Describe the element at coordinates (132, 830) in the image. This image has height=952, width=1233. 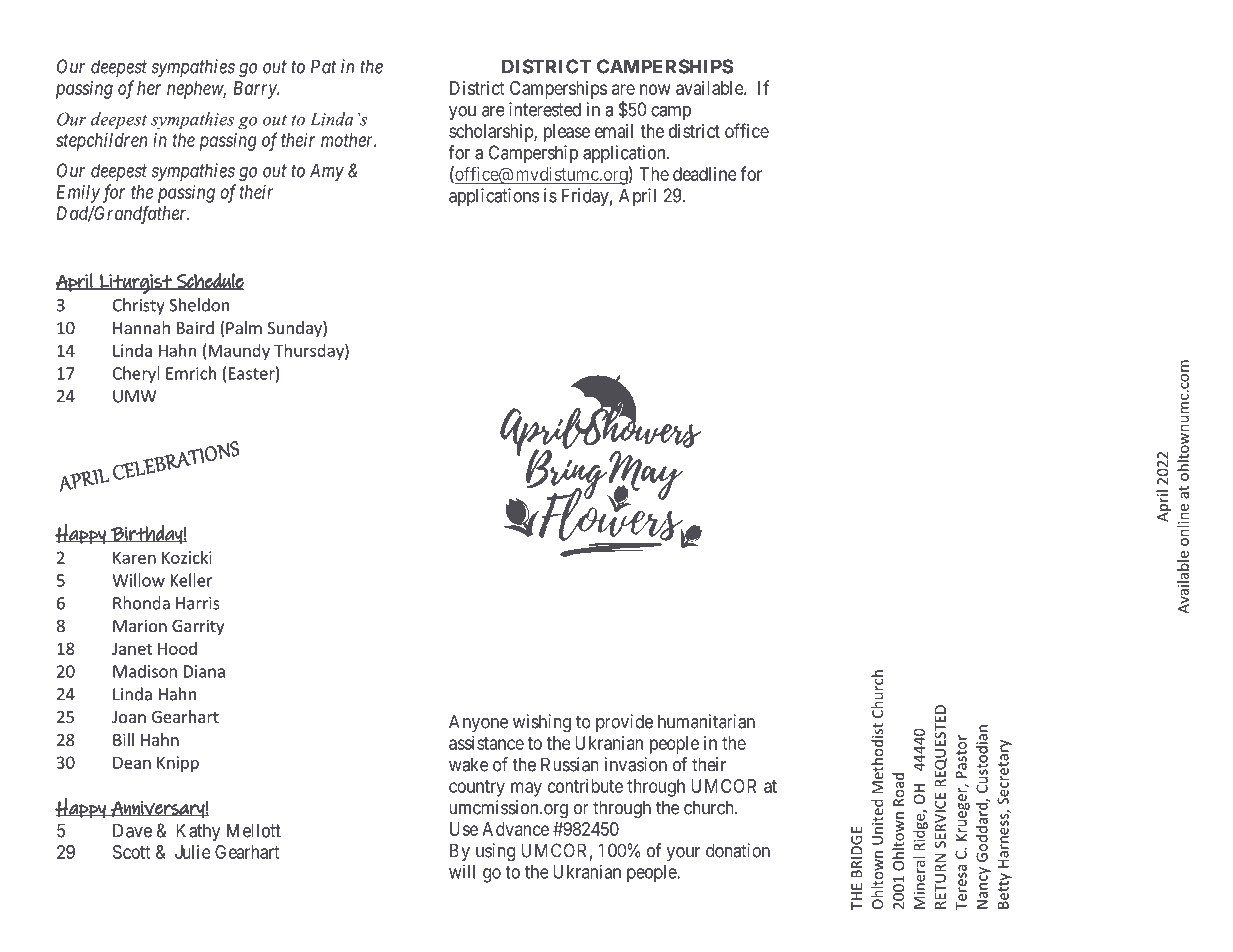
I see `Dave` at that location.
